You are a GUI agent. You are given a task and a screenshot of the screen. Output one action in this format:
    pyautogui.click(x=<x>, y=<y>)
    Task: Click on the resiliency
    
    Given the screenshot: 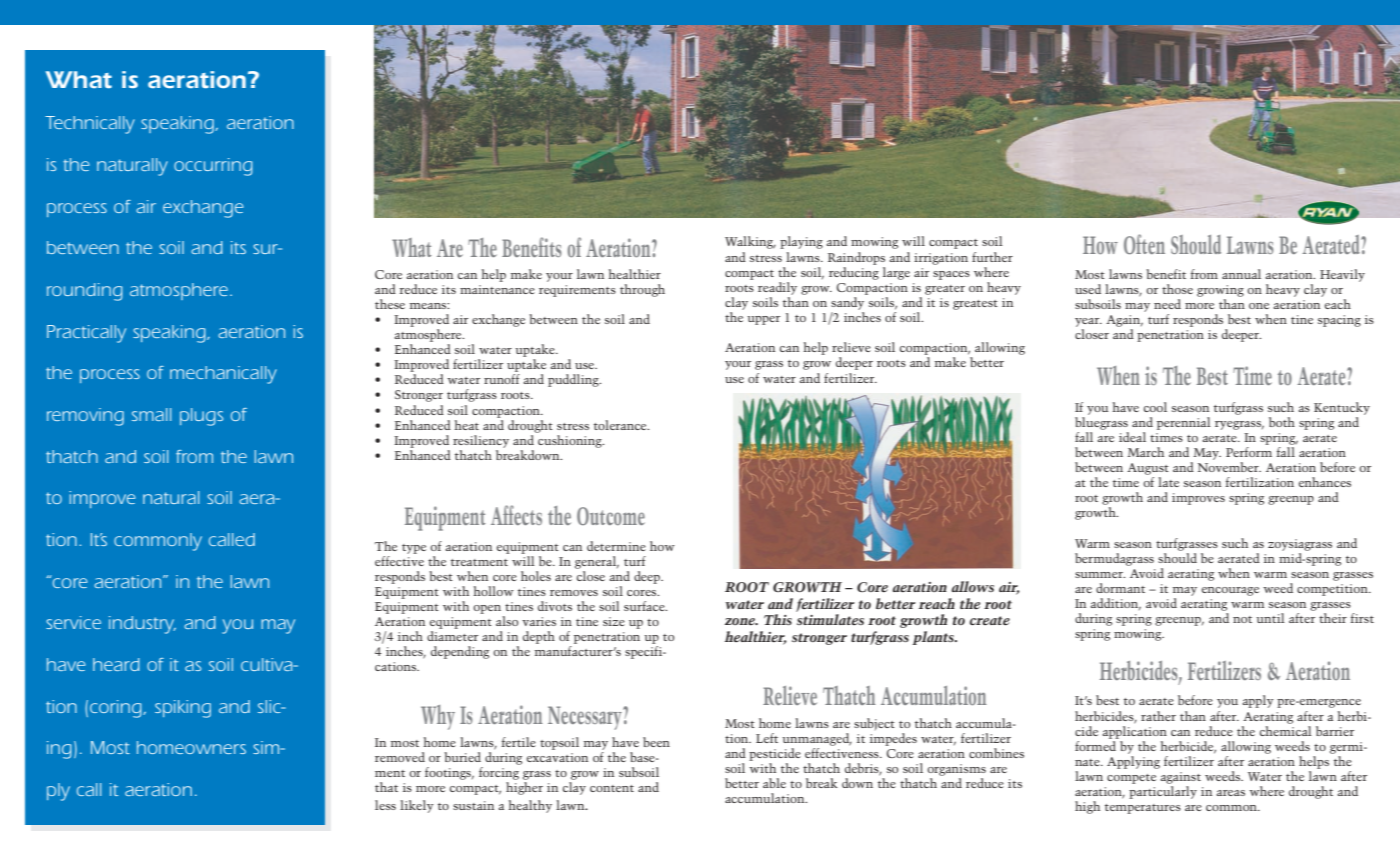 What is the action you would take?
    pyautogui.click(x=481, y=441)
